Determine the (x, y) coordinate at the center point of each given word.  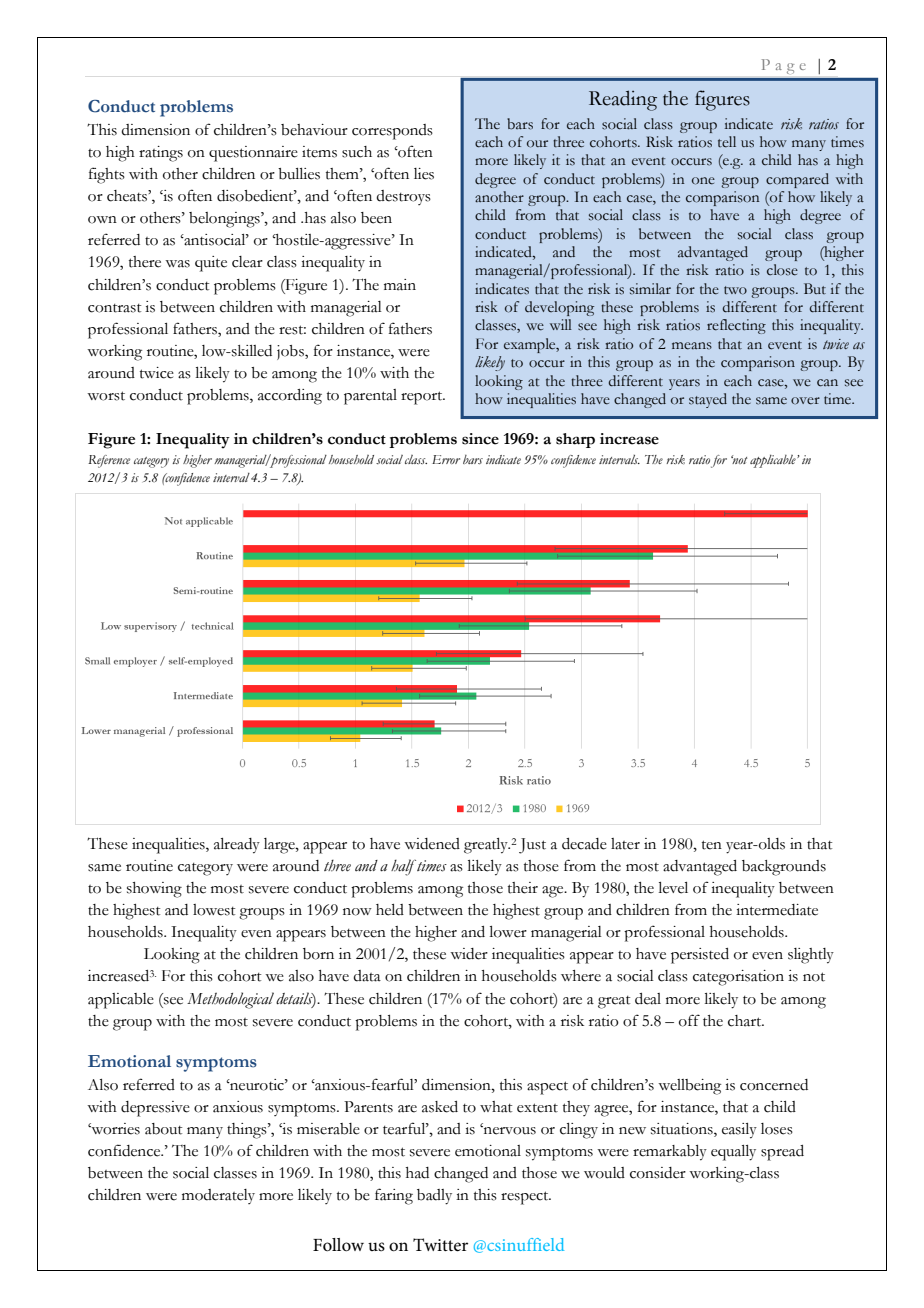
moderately (218, 1196)
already (237, 846)
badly (434, 1197)
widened (432, 844)
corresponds (392, 132)
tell (727, 142)
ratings (161, 154)
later (625, 844)
